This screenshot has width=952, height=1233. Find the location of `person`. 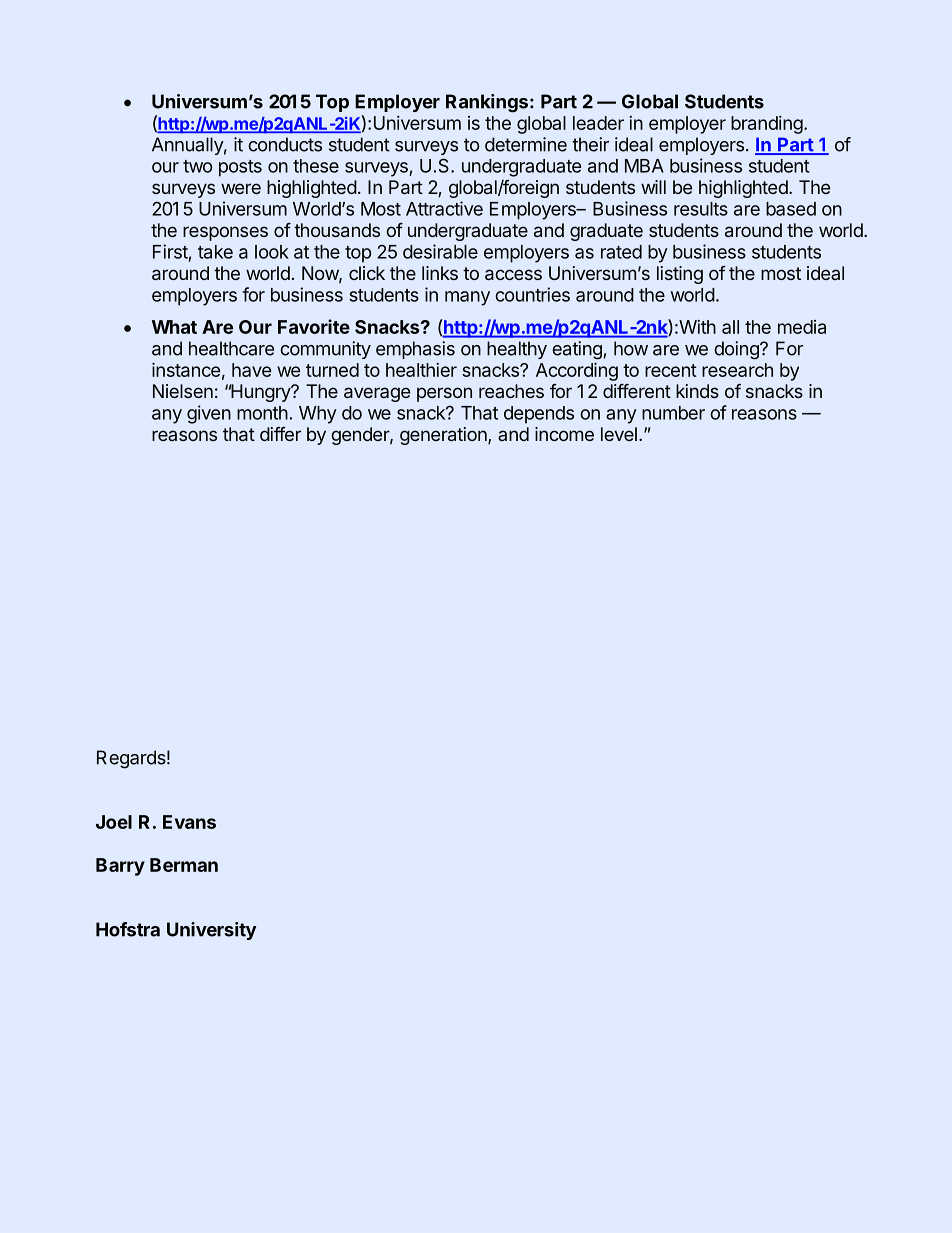

person is located at coordinates (444, 394).
